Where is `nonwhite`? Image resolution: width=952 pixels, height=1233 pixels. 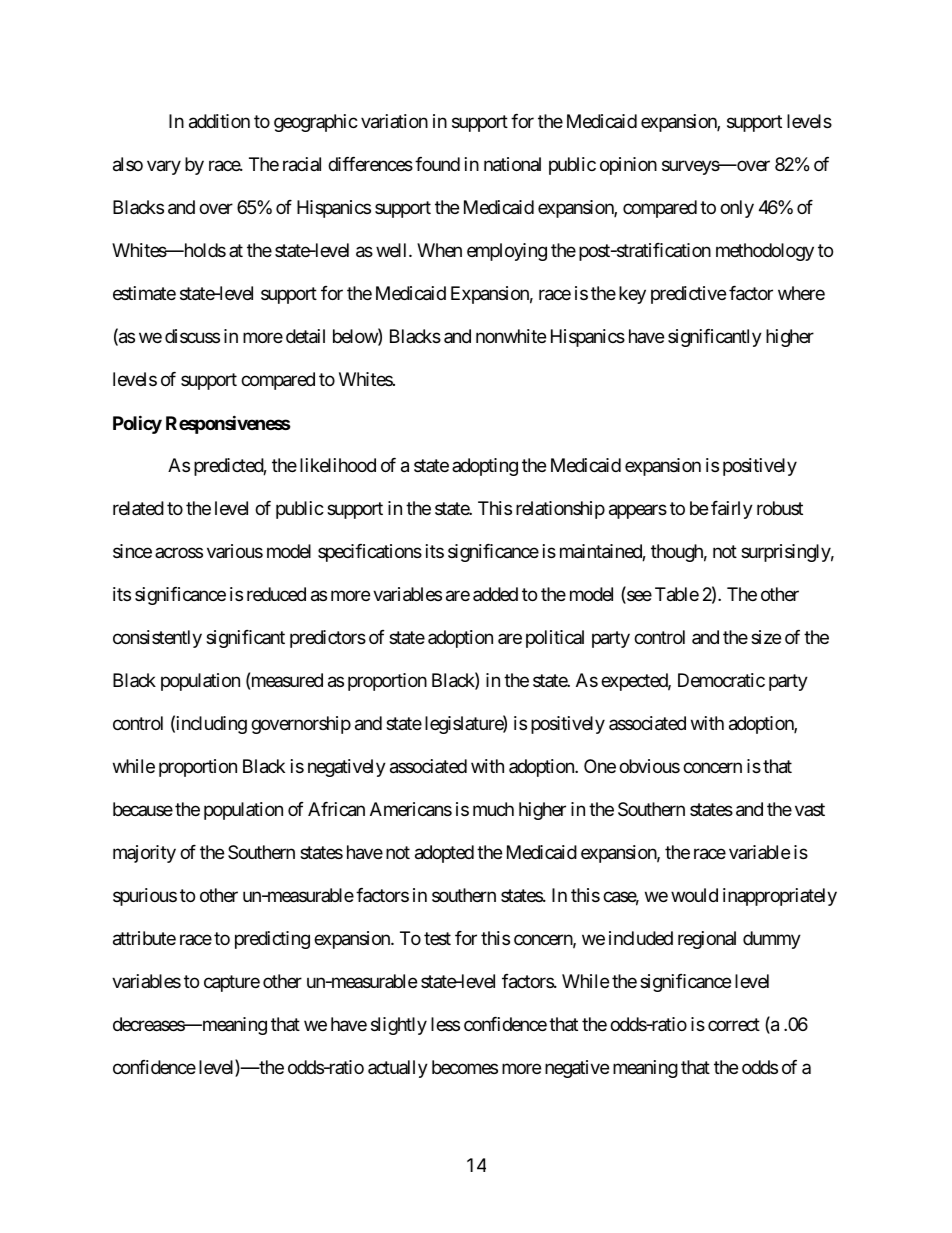 nonwhite is located at coordinates (511, 336).
